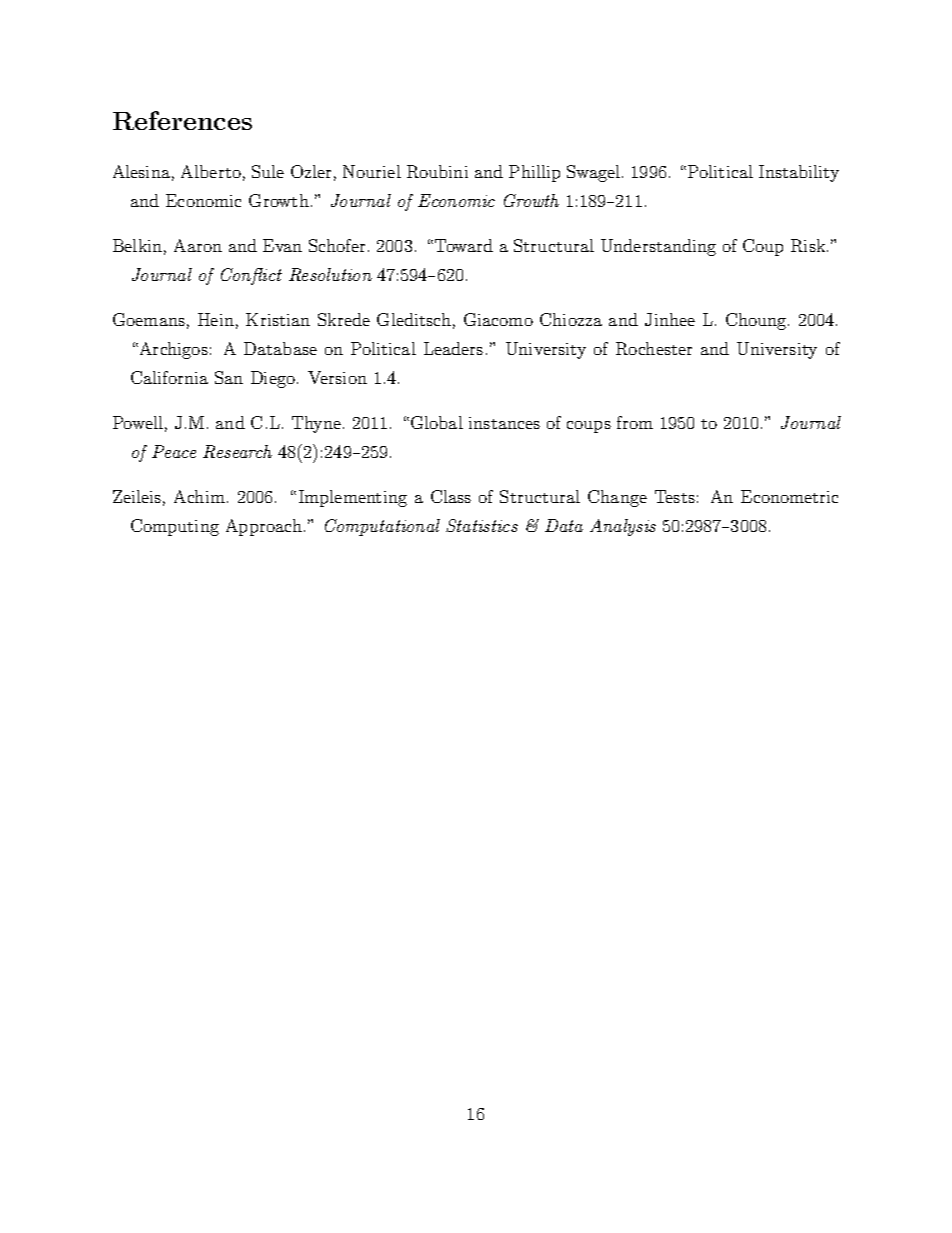  I want to click on Understanding, so click(658, 247).
